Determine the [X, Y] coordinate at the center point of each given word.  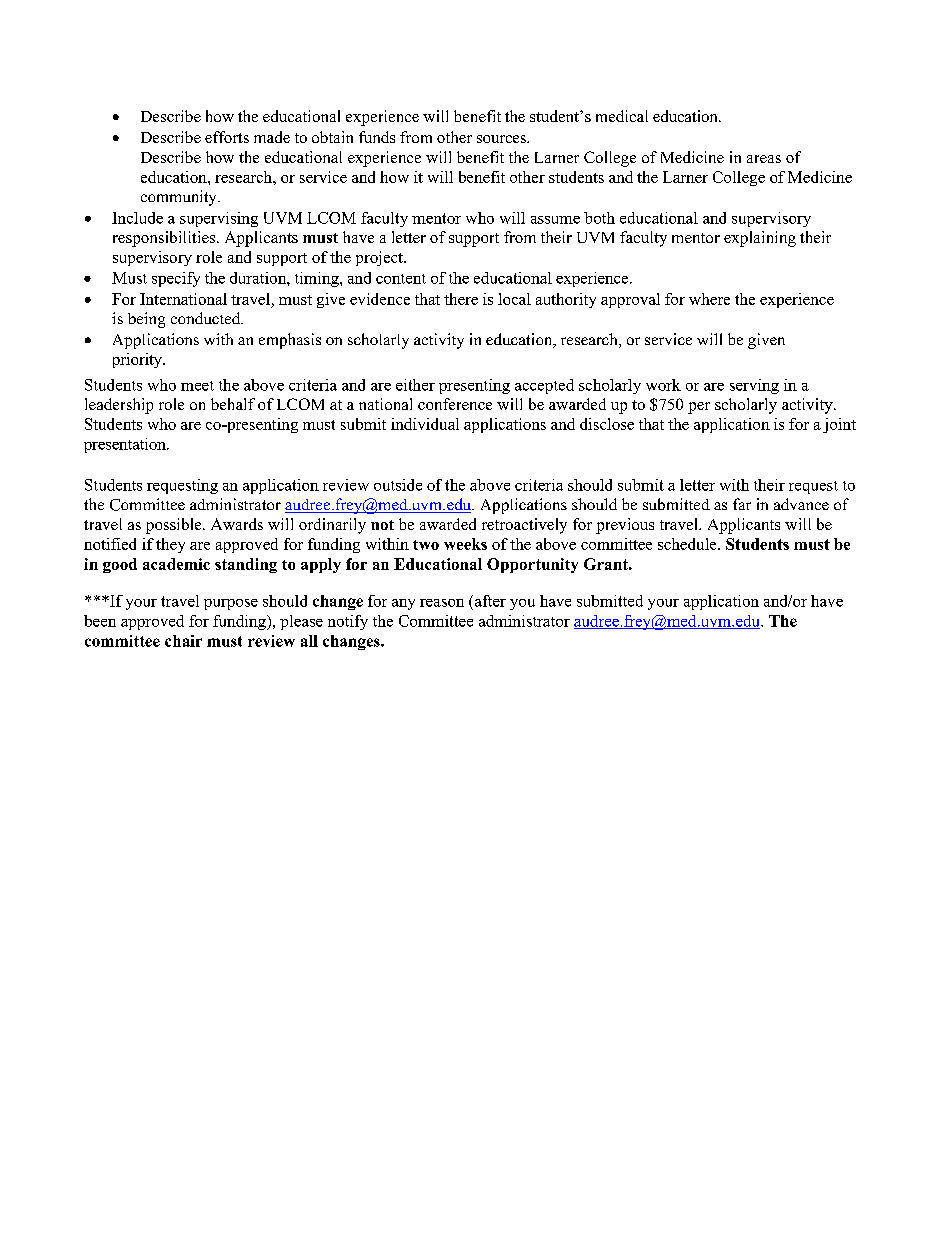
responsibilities [165, 239]
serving [754, 386]
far [742, 504]
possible [175, 526]
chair [183, 641]
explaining [760, 239]
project [380, 258]
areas [764, 159]
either [415, 385]
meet [197, 386]
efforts [227, 137]
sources [502, 139]
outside [398, 485]
